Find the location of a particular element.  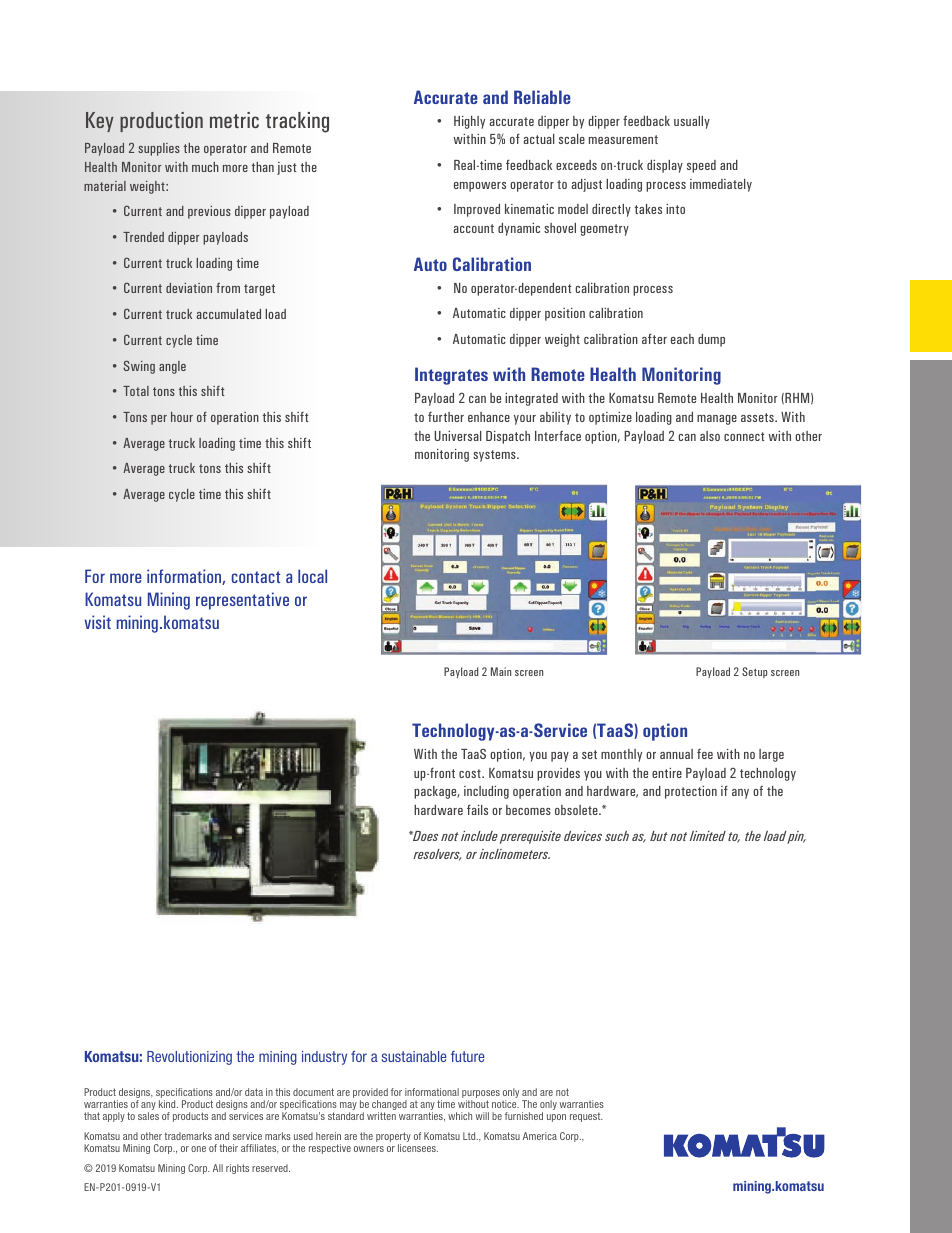

request is located at coordinates (586, 1117).
